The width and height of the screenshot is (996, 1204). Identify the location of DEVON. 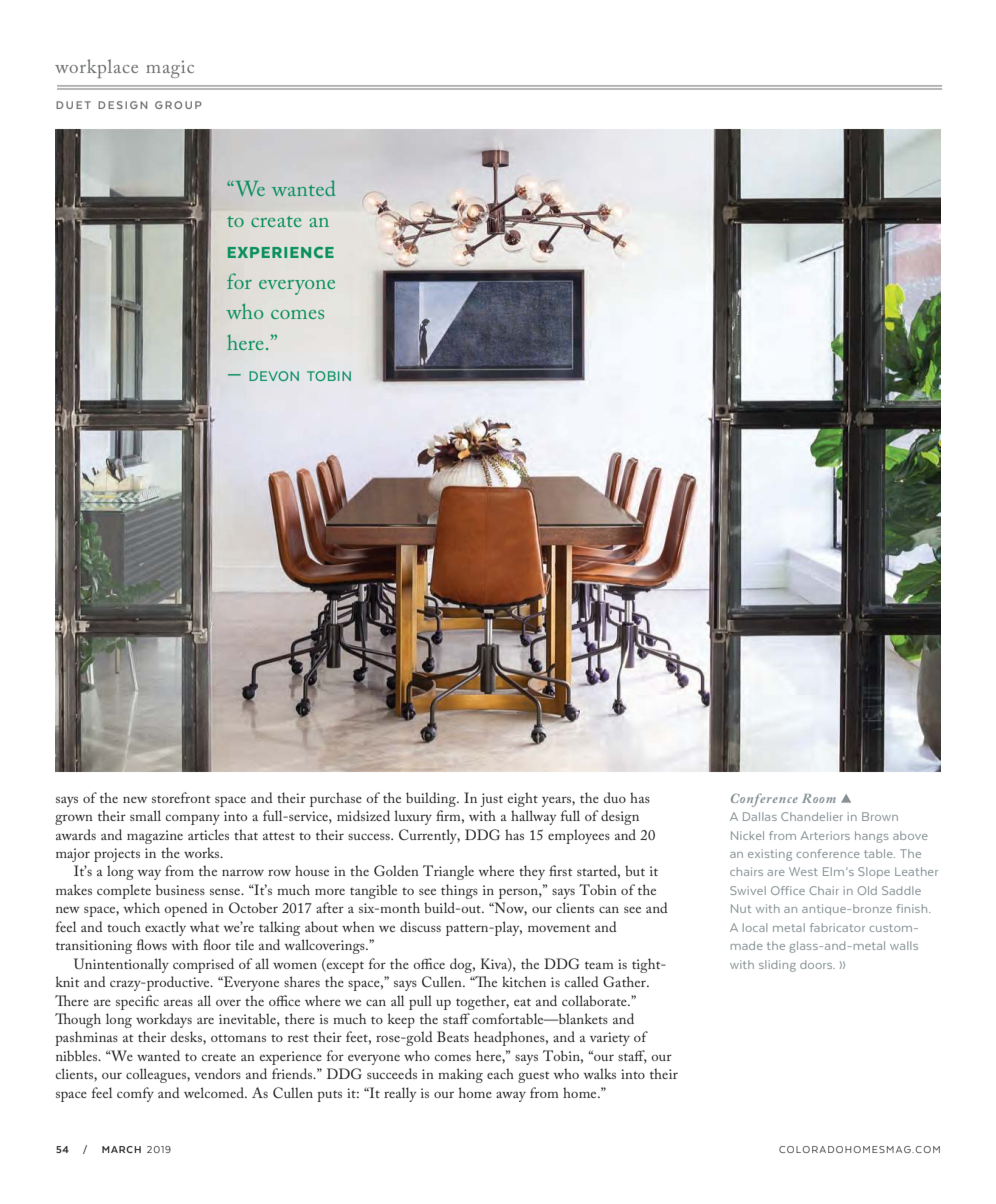
(274, 376).
